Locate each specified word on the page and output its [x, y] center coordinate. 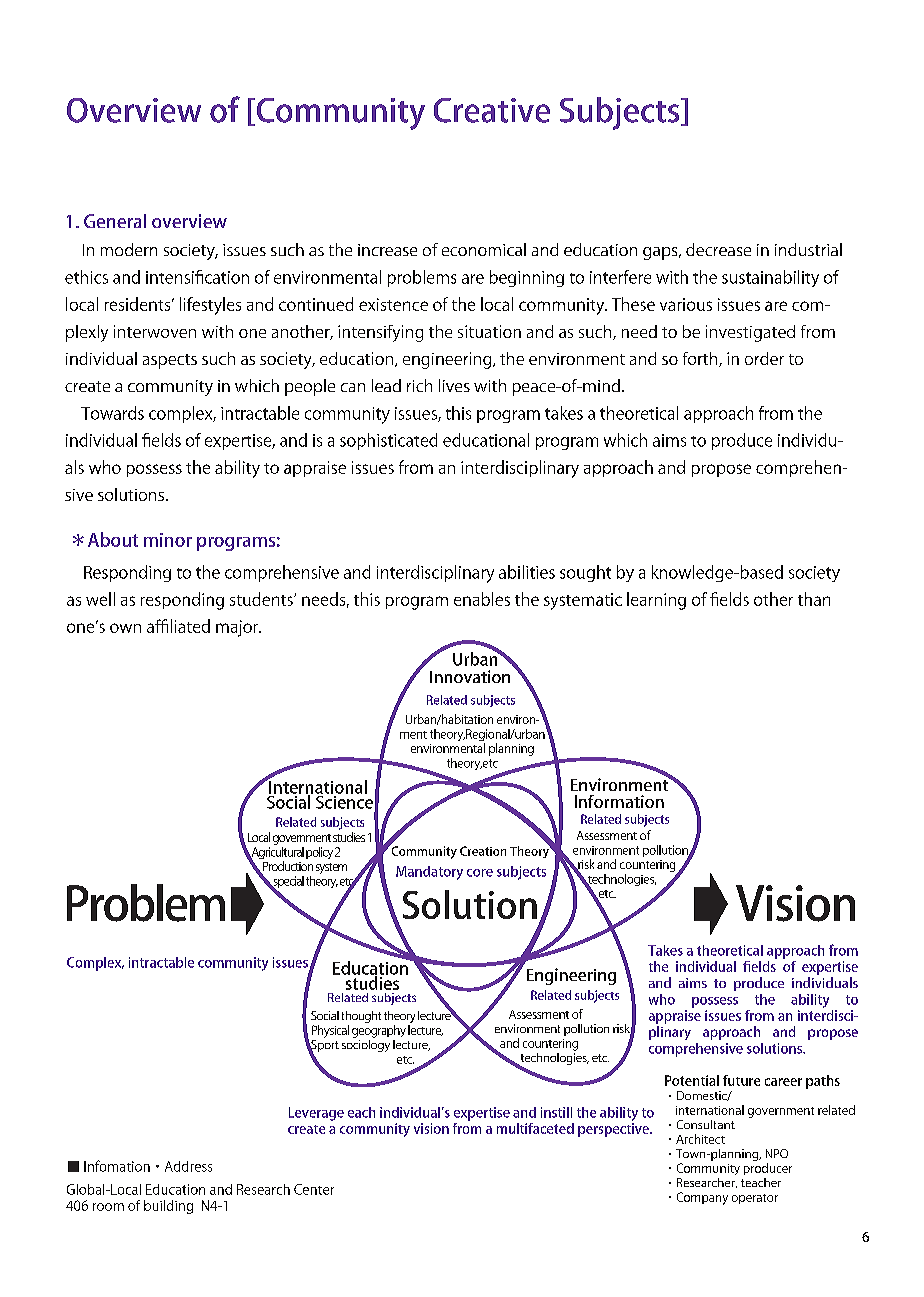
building [168, 1207]
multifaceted [535, 1128]
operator [755, 1199]
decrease [718, 249]
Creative [492, 110]
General [115, 221]
